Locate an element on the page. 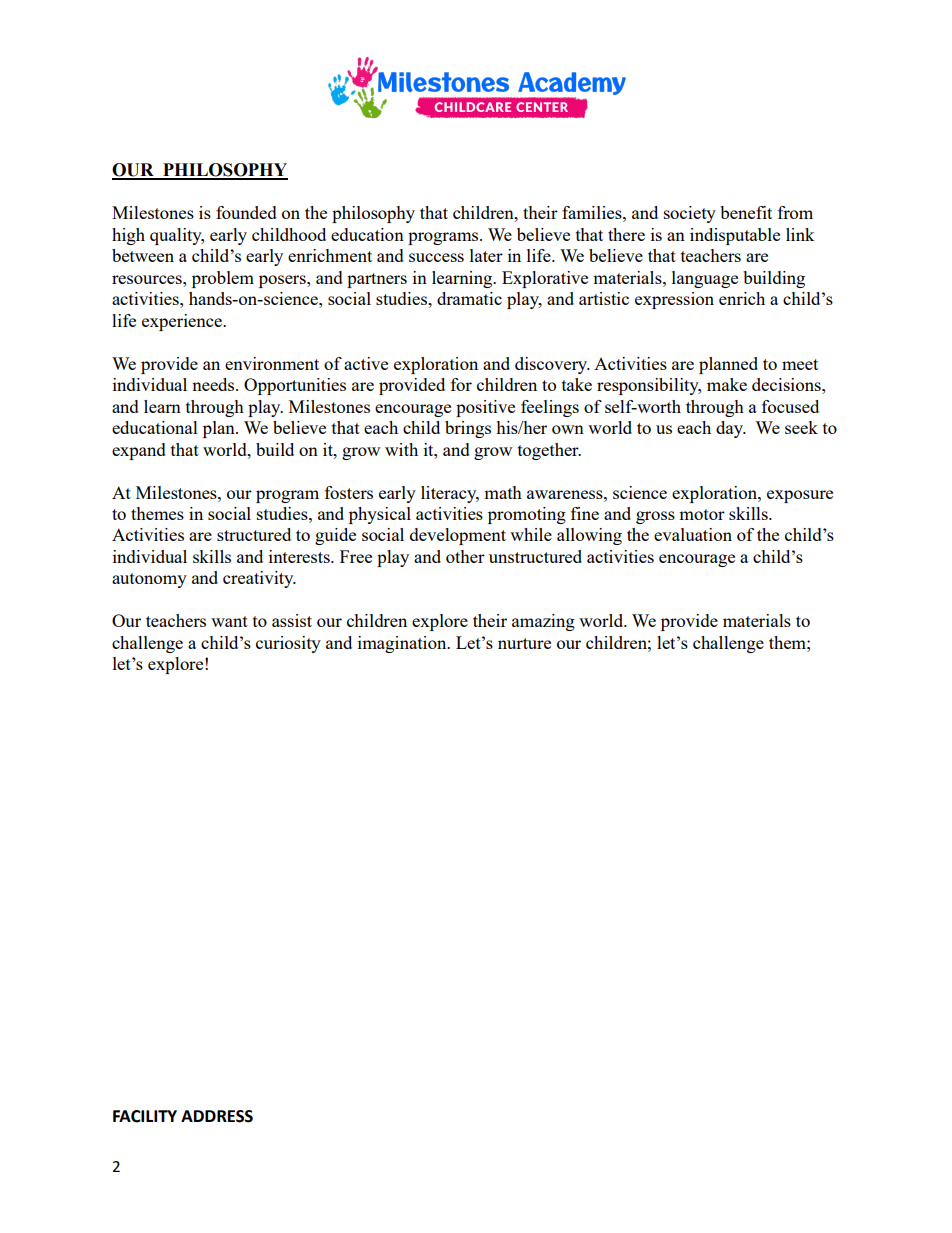  ADDRESS is located at coordinates (217, 1116).
